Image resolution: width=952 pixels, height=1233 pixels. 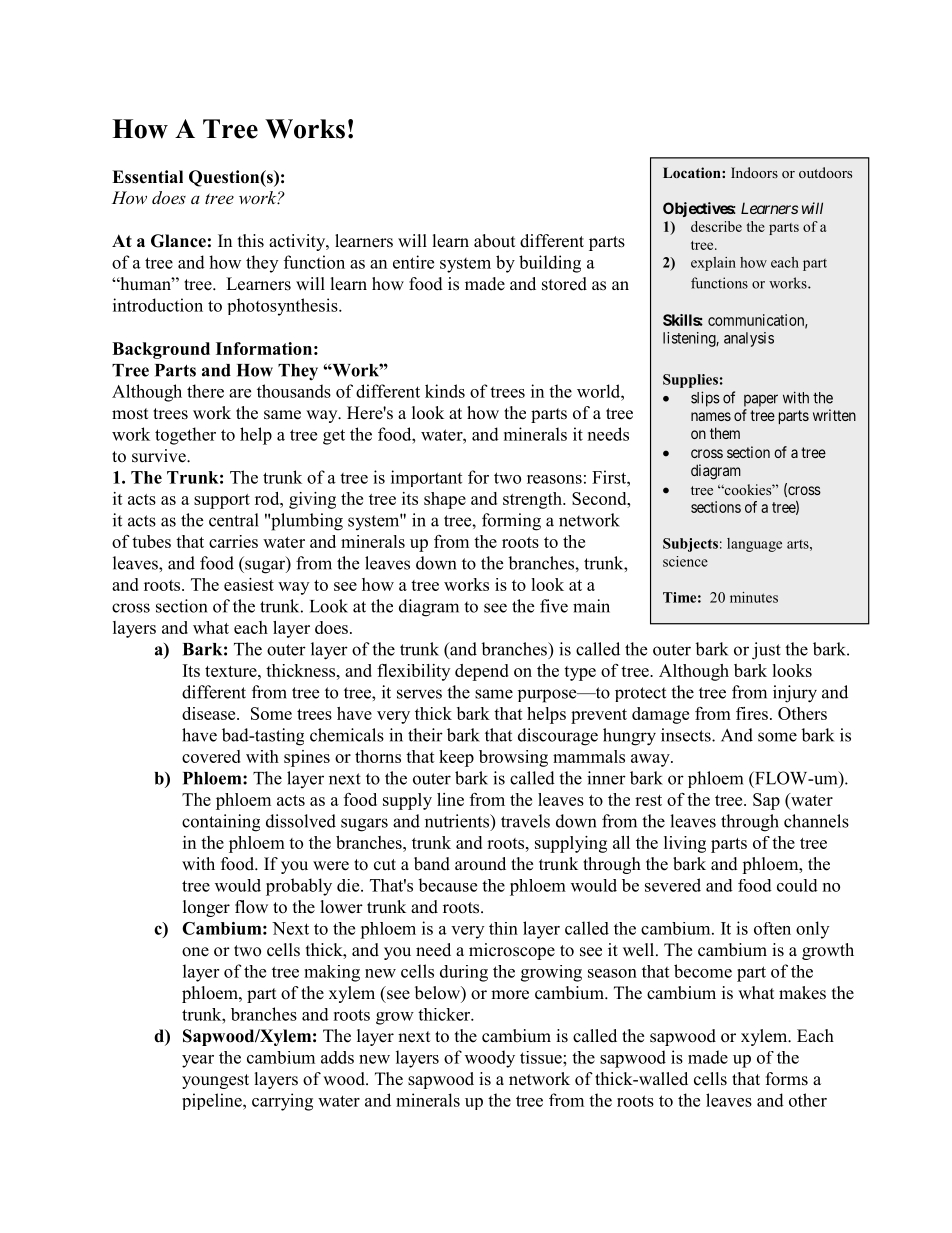 What do you see at coordinates (766, 651) in the image?
I see `just` at bounding box center [766, 651].
